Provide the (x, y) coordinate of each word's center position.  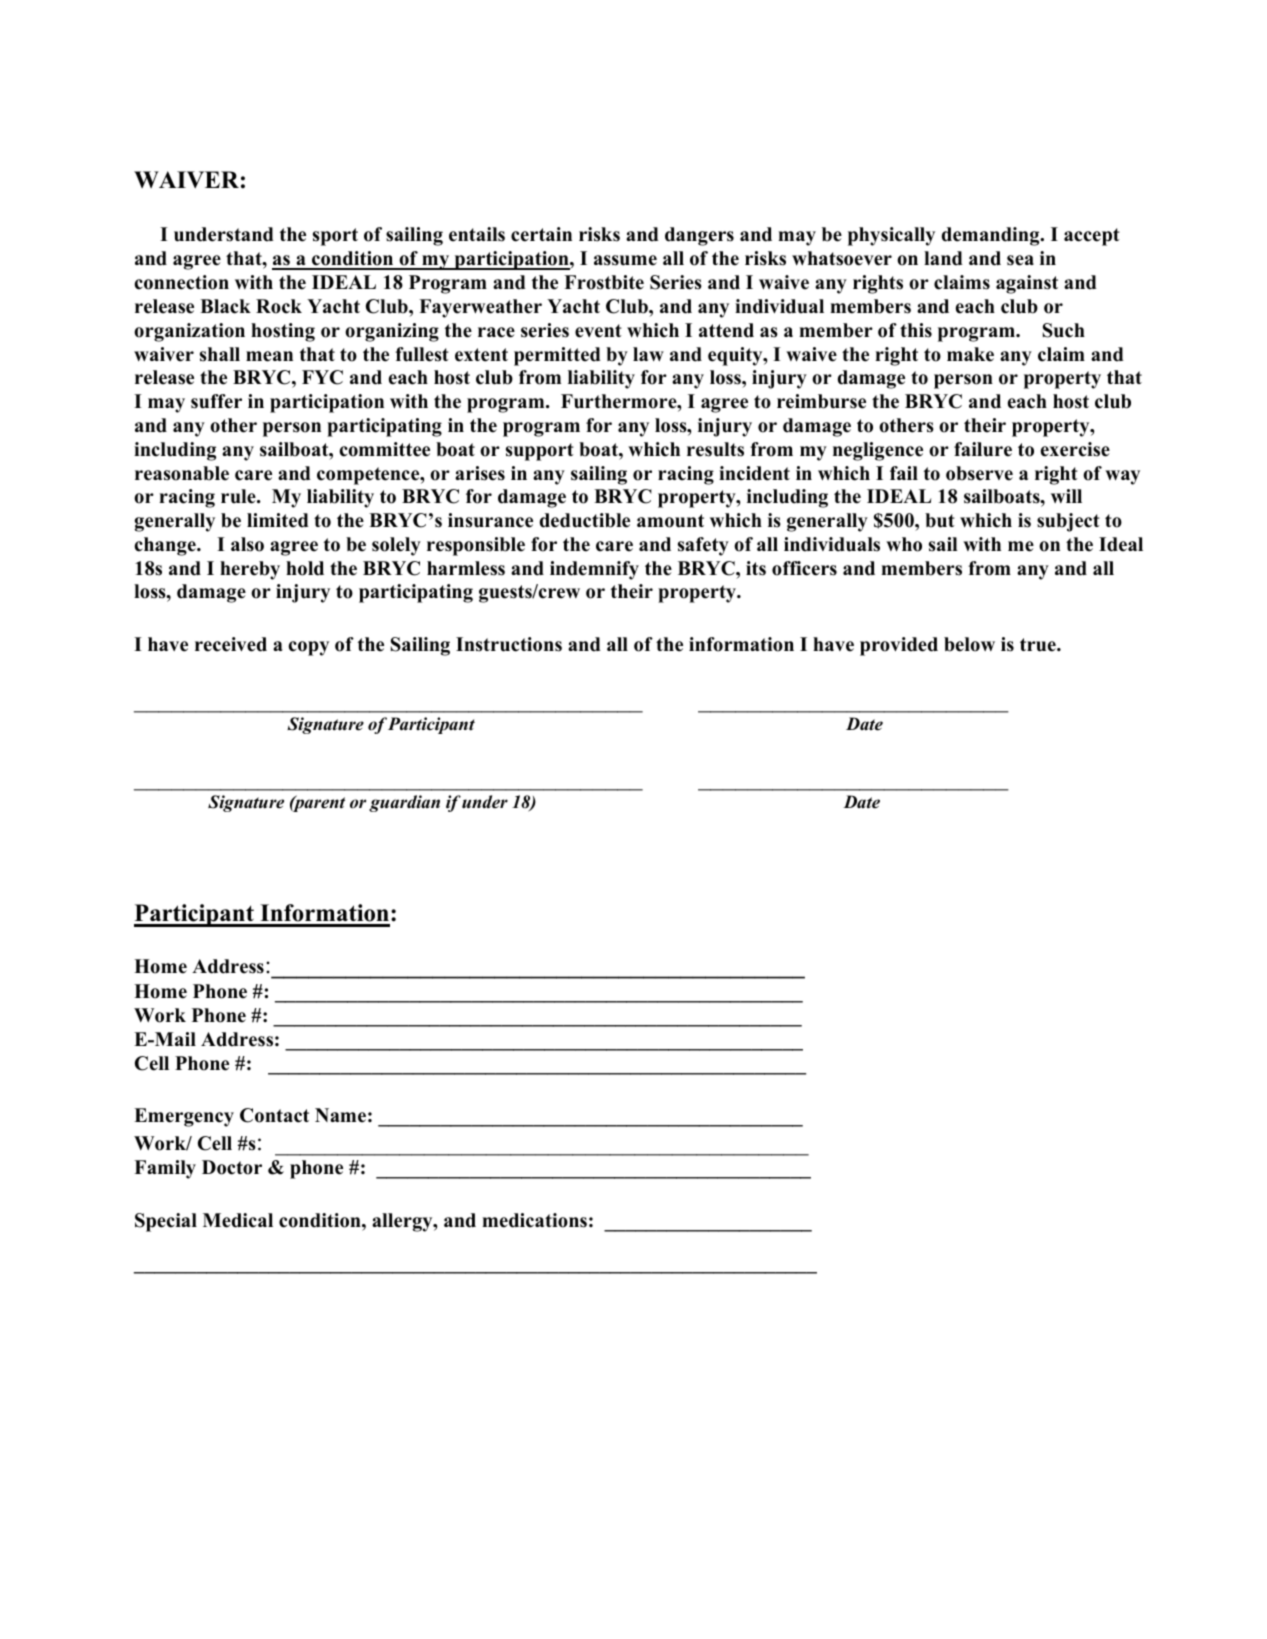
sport (335, 237)
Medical (238, 1220)
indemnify (594, 570)
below (969, 644)
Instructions (509, 644)
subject (1068, 522)
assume (625, 260)
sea (1020, 260)
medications (534, 1220)
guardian (404, 803)
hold (305, 568)
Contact (274, 1115)
